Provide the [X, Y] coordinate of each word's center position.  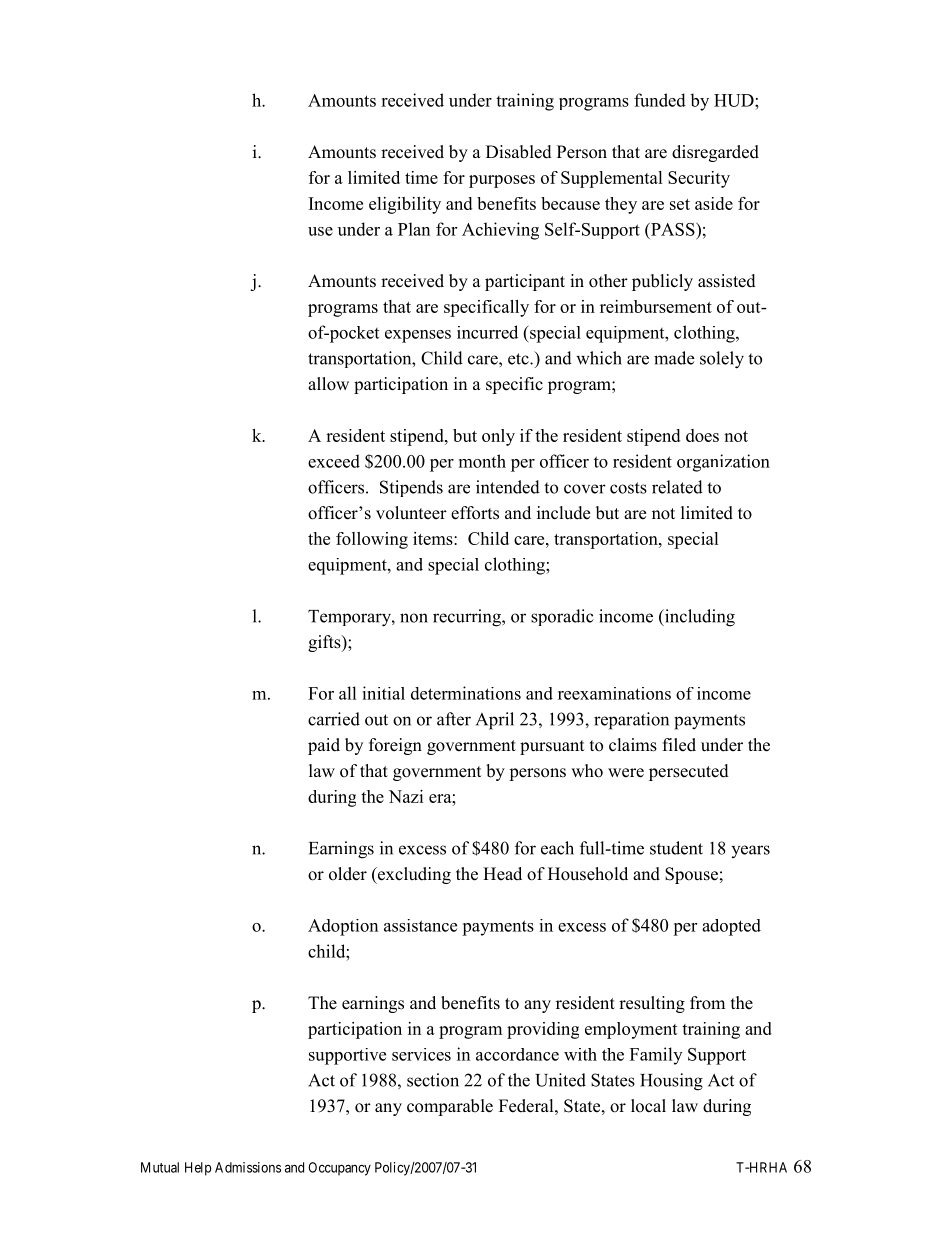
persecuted [689, 772]
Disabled [519, 152]
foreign [395, 746]
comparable [450, 1107]
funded [660, 100]
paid [324, 746]
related [677, 487]
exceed [334, 461]
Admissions [248, 1167]
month [482, 461]
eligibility [405, 205]
